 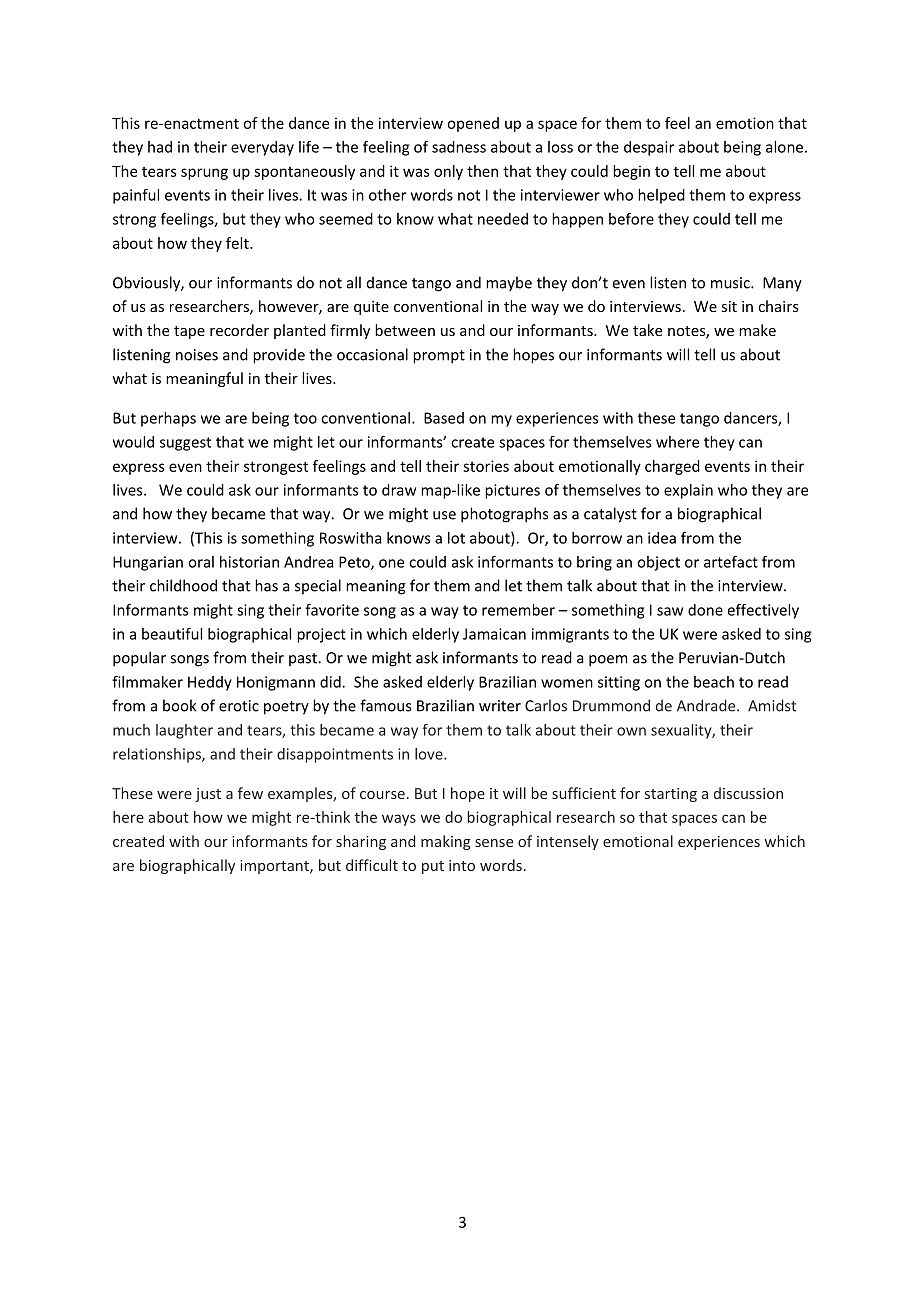 What do you see at coordinates (714, 682) in the screenshot?
I see `beach` at bounding box center [714, 682].
